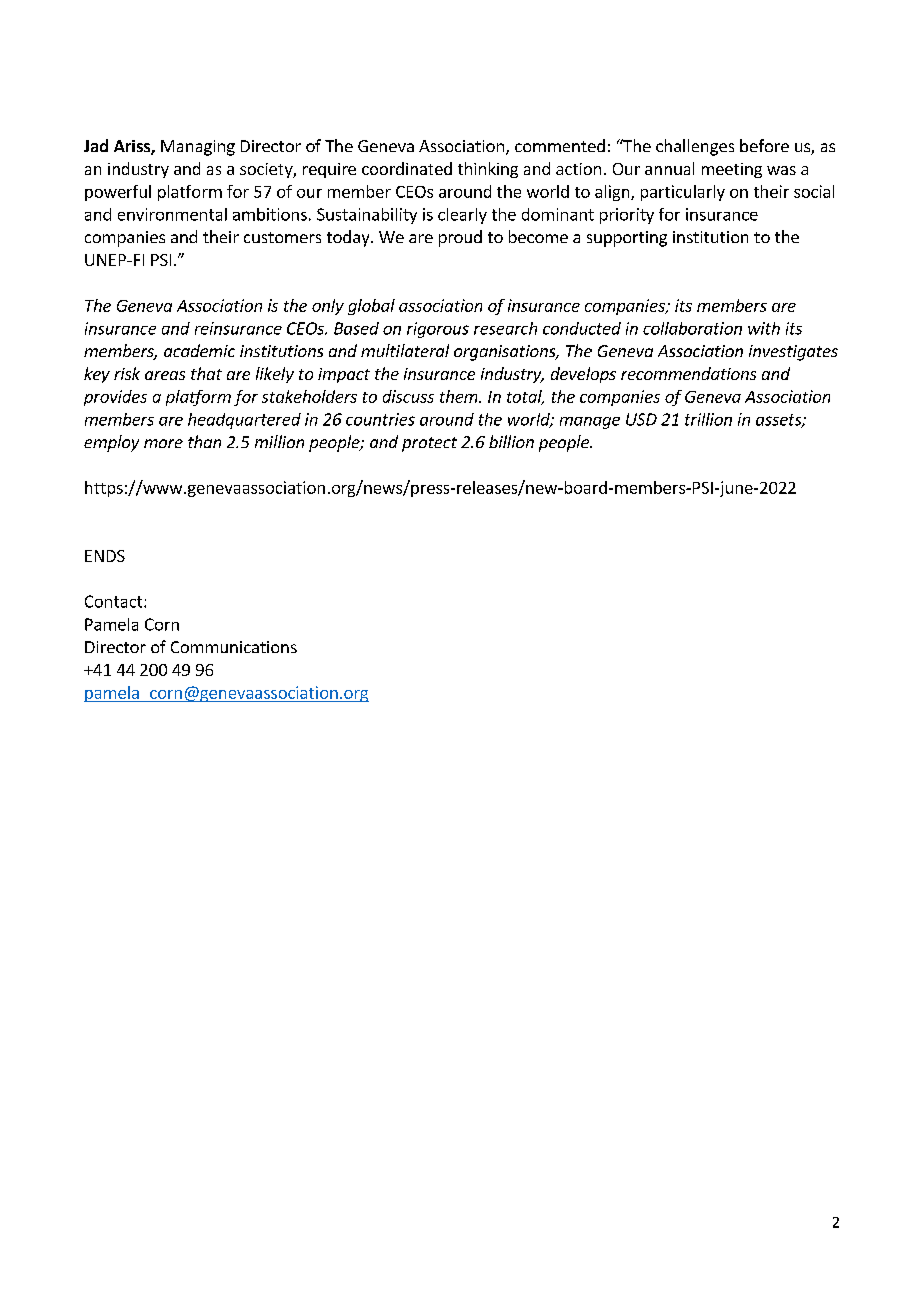 The height and width of the screenshot is (1308, 924). What do you see at coordinates (282, 237) in the screenshot?
I see `customers` at bounding box center [282, 237].
